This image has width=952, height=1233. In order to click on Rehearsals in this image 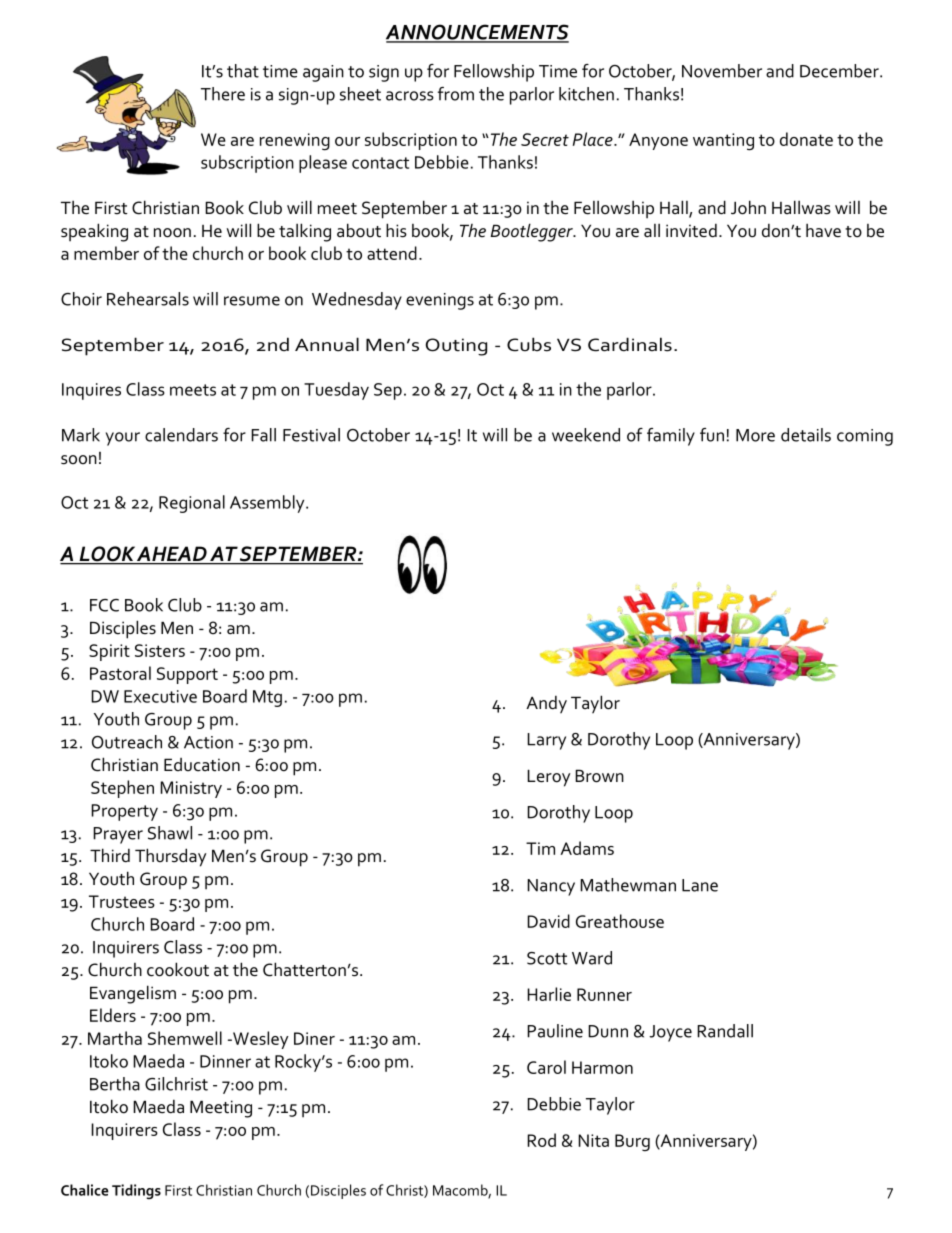, I will do `click(148, 299)`.
